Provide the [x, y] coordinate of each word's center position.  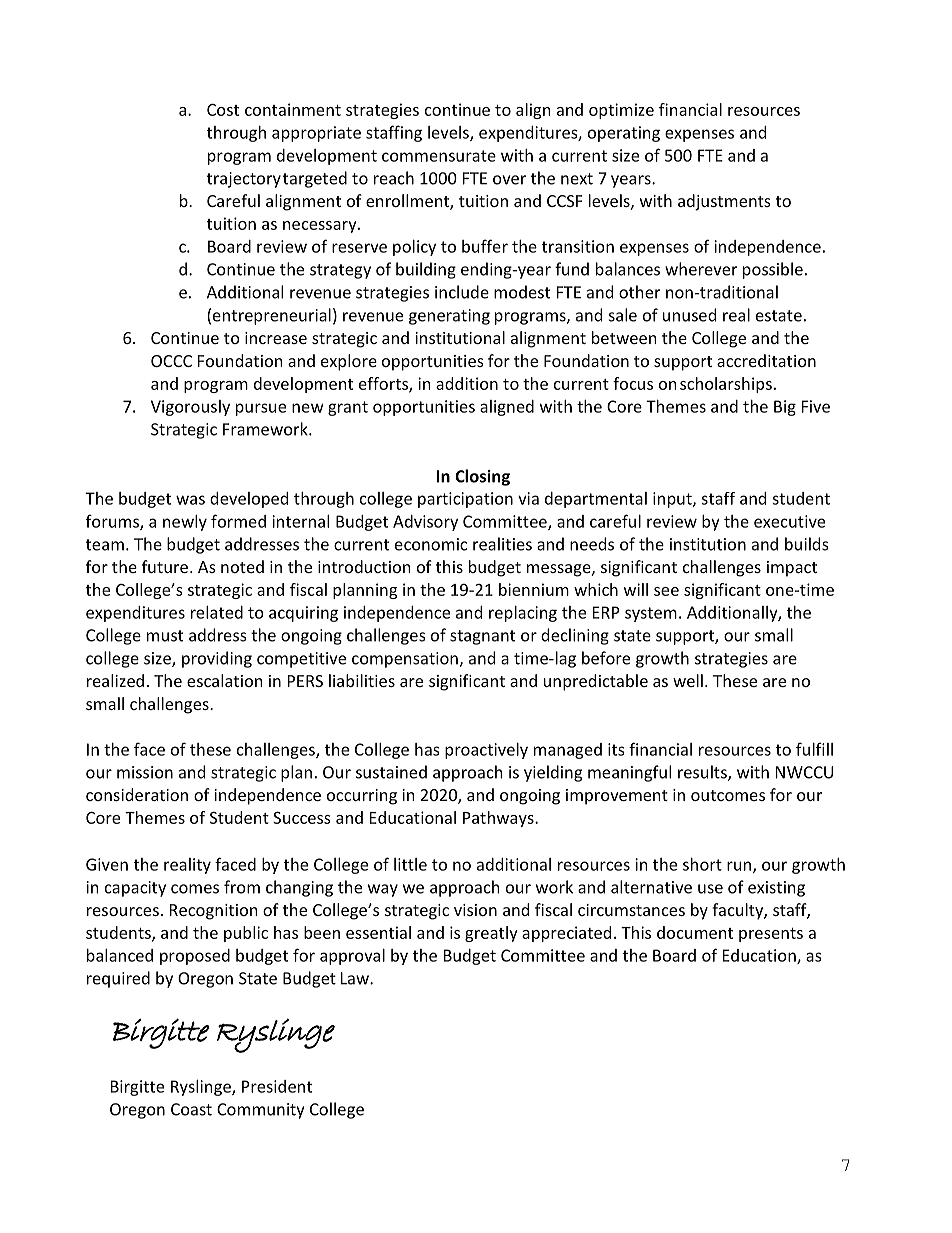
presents [771, 935]
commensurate [439, 156]
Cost [223, 110]
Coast [191, 1109]
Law [356, 978]
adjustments [724, 202]
